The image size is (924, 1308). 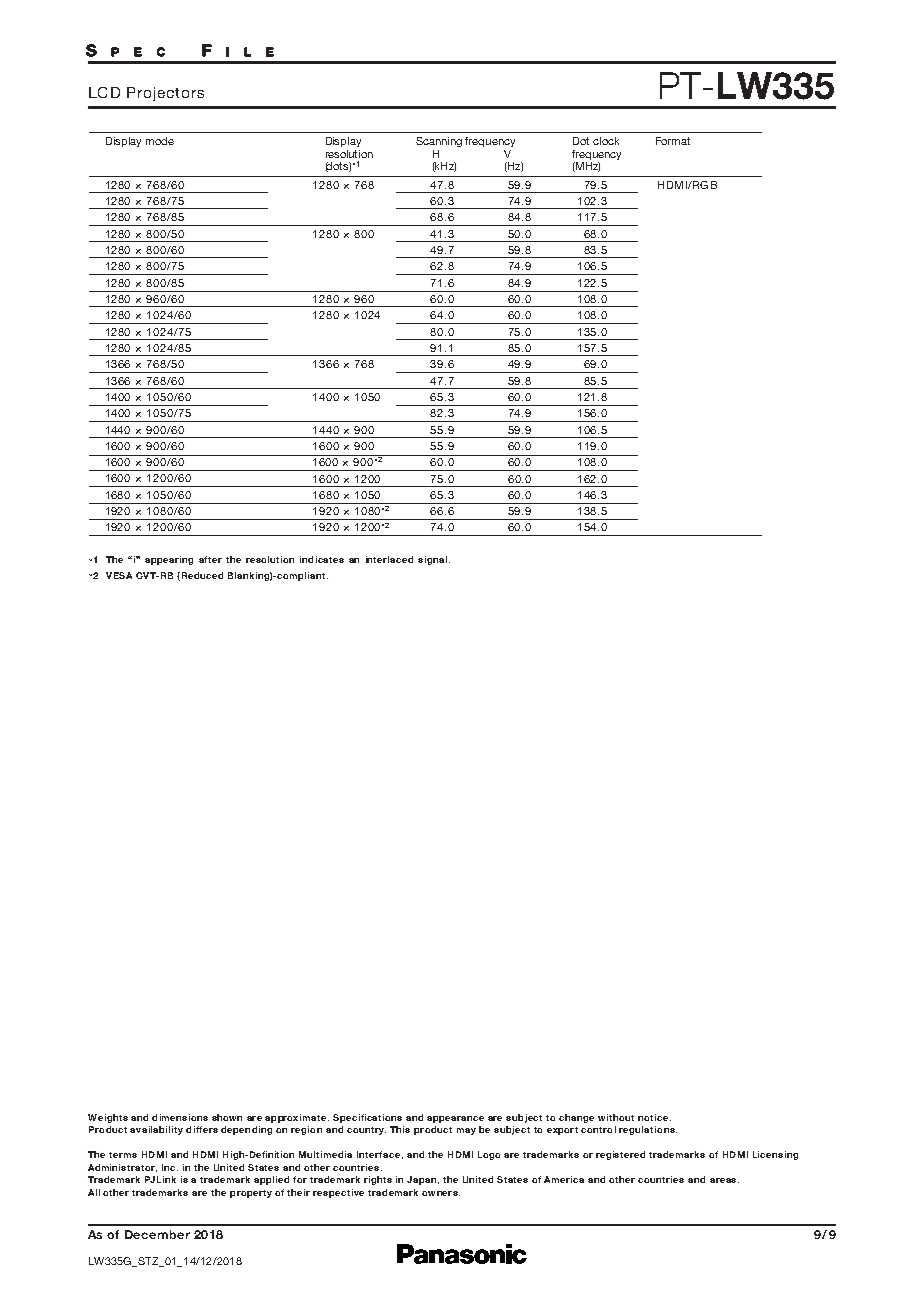 I want to click on signal, so click(x=432, y=560).
